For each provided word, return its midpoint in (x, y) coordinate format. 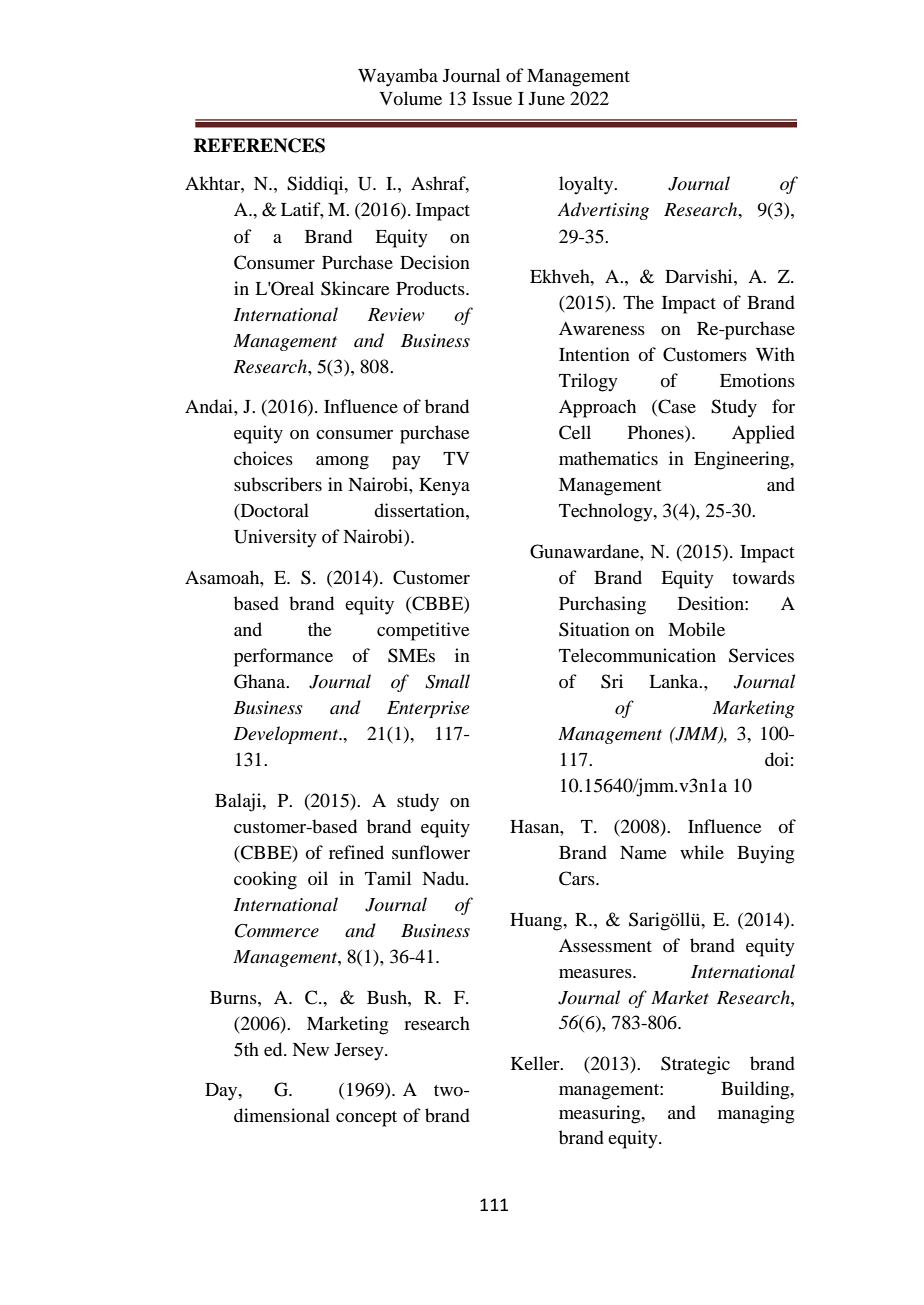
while (702, 852)
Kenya (444, 487)
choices (263, 458)
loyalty (587, 185)
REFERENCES (259, 145)
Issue (492, 98)
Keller (536, 1063)
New (310, 1049)
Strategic (695, 1065)
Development (287, 735)
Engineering (743, 460)
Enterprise (428, 709)
